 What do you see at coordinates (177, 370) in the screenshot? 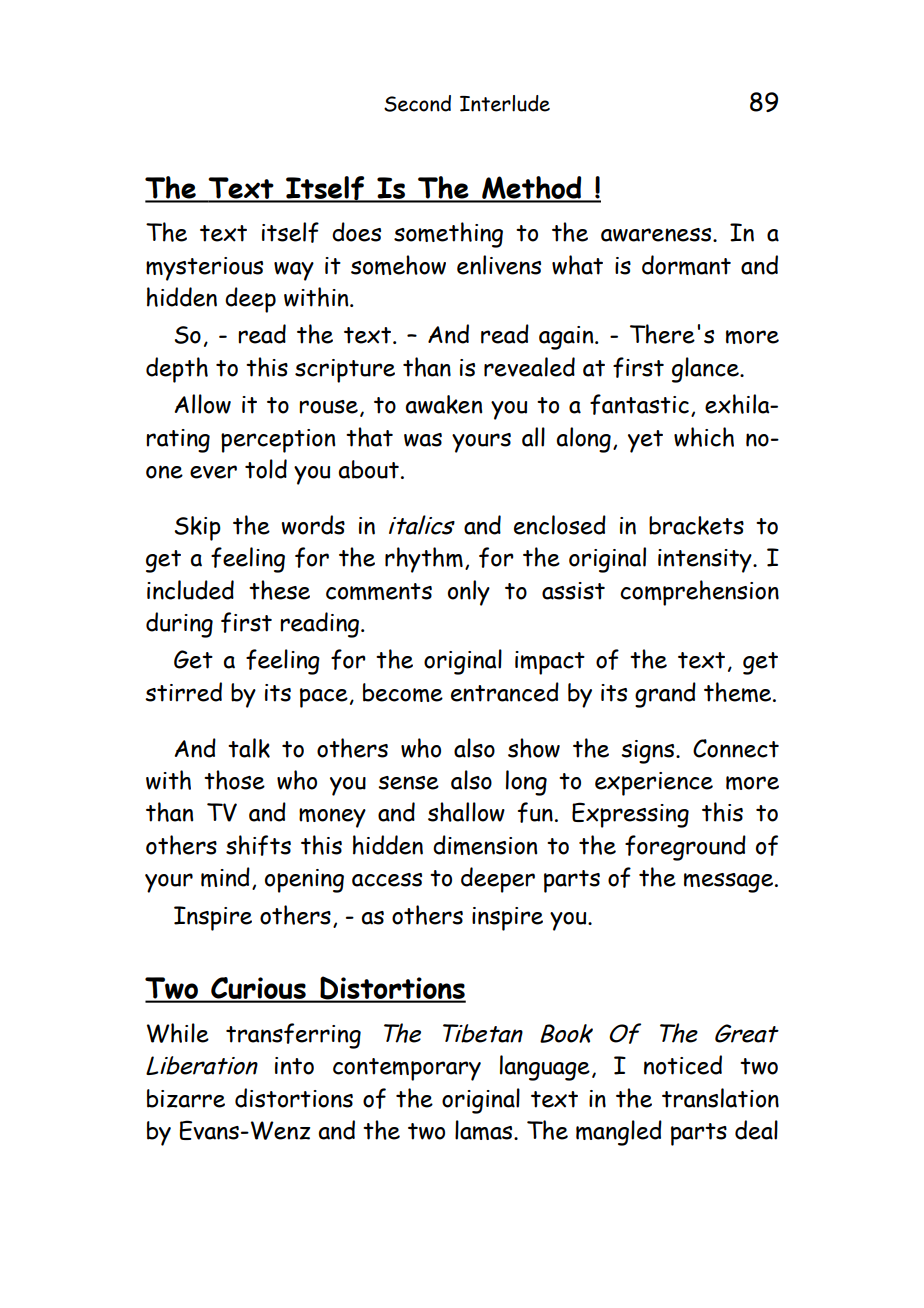
I see `depth` at bounding box center [177, 370].
